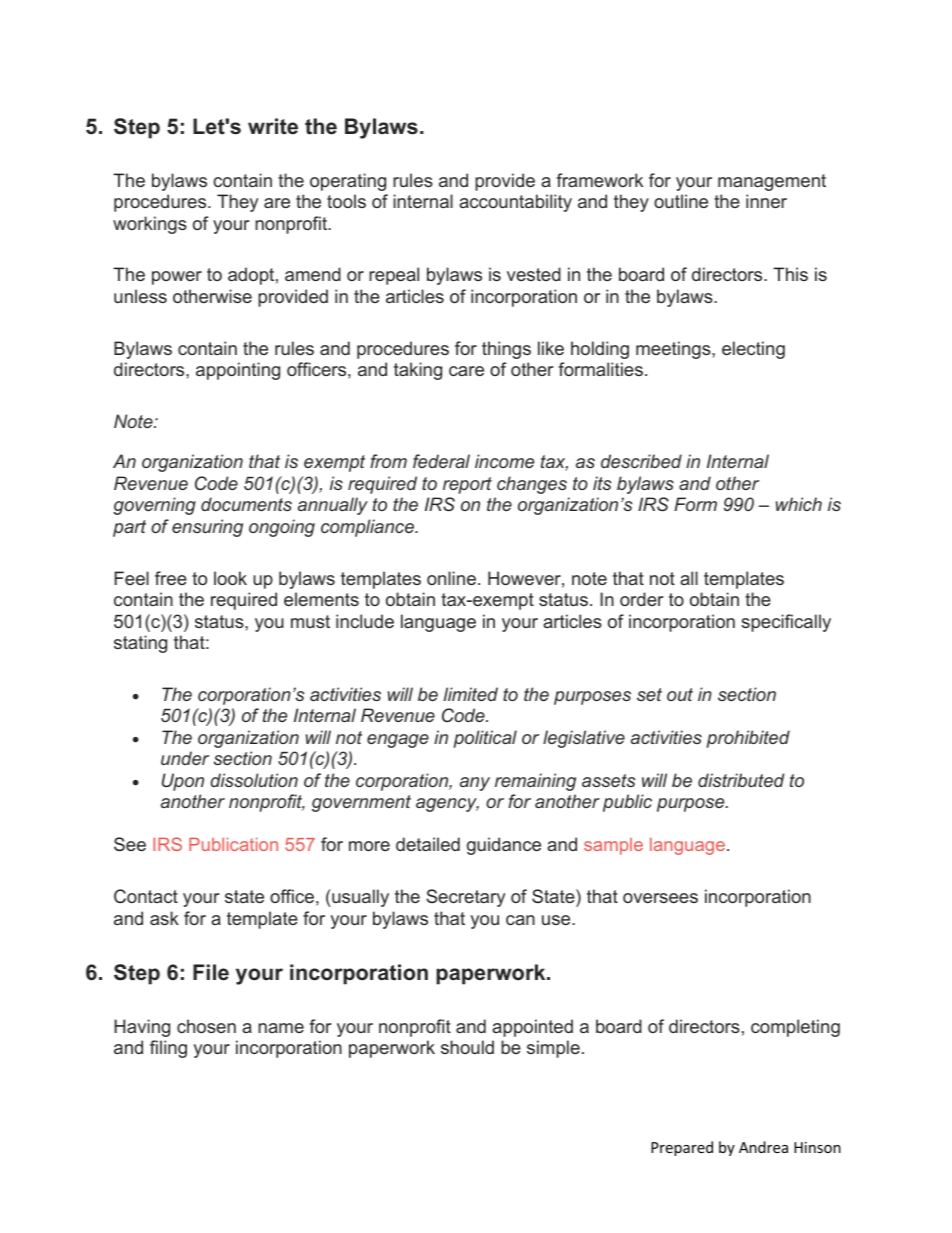  I want to click on write, so click(273, 126).
